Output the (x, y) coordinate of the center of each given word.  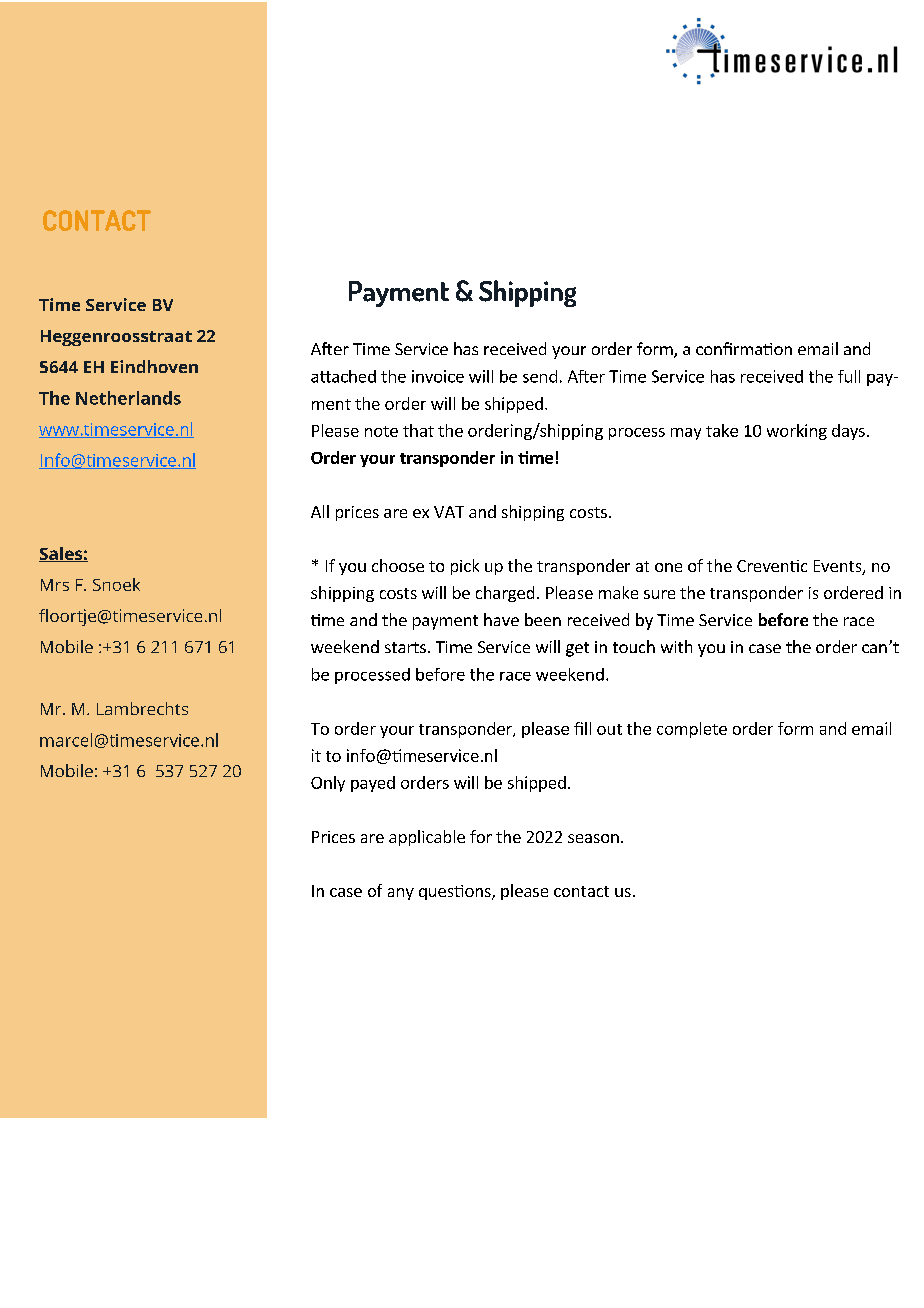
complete (692, 730)
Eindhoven (154, 366)
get (577, 649)
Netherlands (128, 398)
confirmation (744, 348)
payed (373, 784)
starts (405, 647)
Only (328, 784)
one (668, 567)
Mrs (55, 585)
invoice (438, 376)
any (401, 894)
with (676, 646)
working (797, 432)
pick (465, 567)
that (418, 430)
